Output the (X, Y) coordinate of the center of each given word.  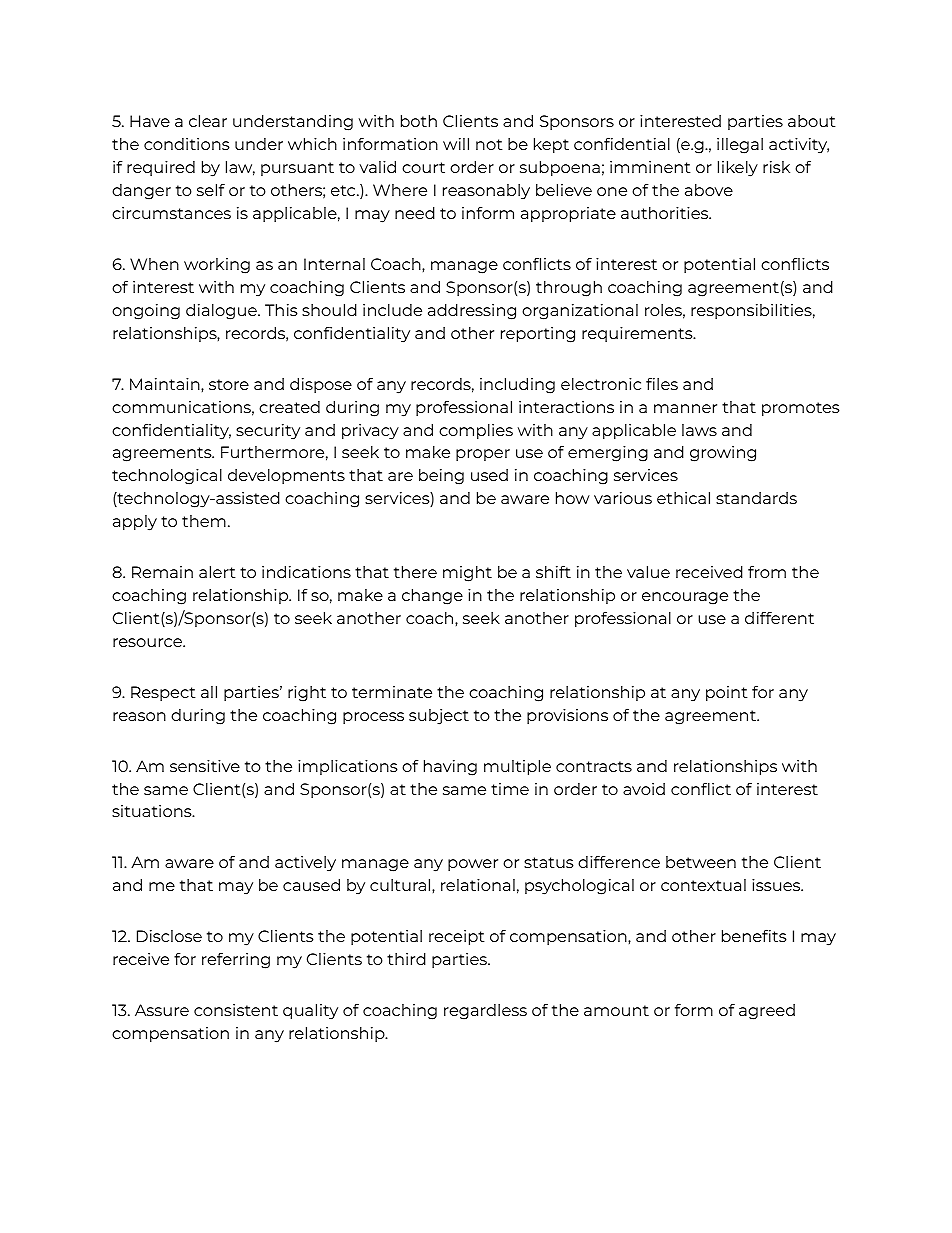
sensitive (205, 766)
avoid (644, 789)
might (467, 574)
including (517, 386)
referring (236, 961)
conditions (187, 144)
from (767, 571)
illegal (740, 146)
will (456, 144)
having (450, 768)
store (229, 384)
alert (217, 572)
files (662, 383)
